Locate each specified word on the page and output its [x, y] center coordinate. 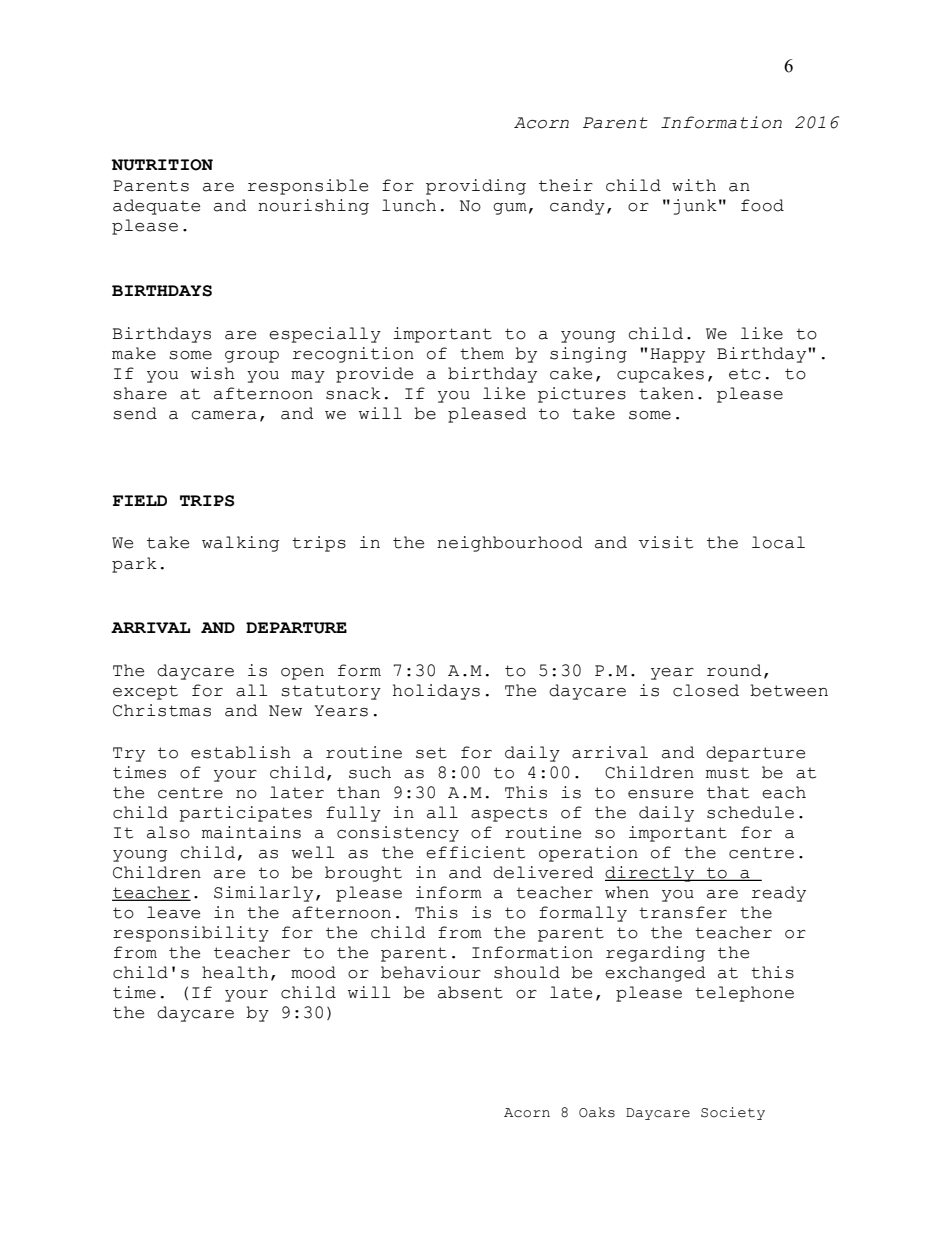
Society [733, 1113]
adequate [156, 207]
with [694, 185]
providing [476, 187]
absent [470, 992]
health [235, 972]
